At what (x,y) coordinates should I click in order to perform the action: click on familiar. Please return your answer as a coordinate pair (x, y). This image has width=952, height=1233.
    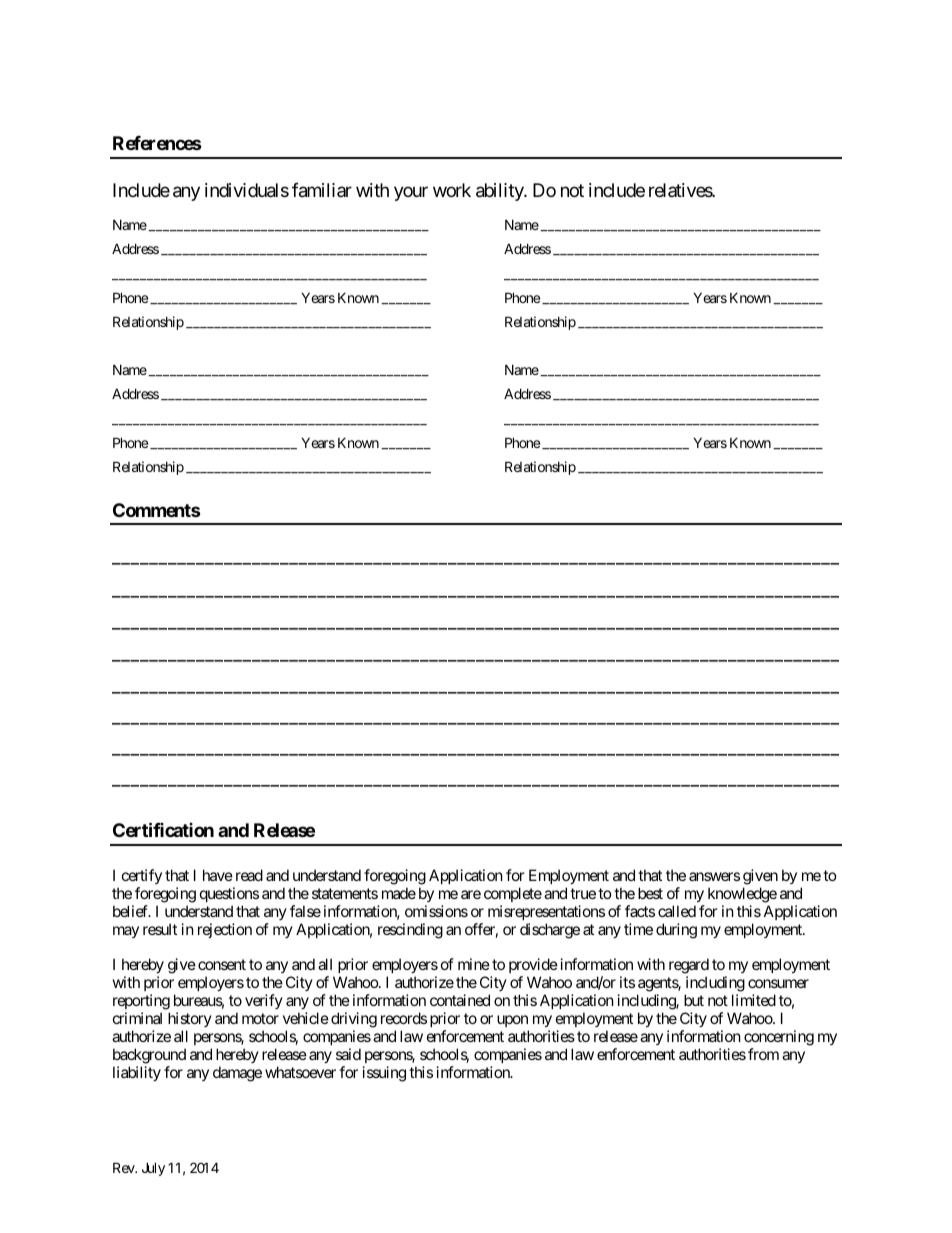
    Looking at the image, I should click on (322, 190).
